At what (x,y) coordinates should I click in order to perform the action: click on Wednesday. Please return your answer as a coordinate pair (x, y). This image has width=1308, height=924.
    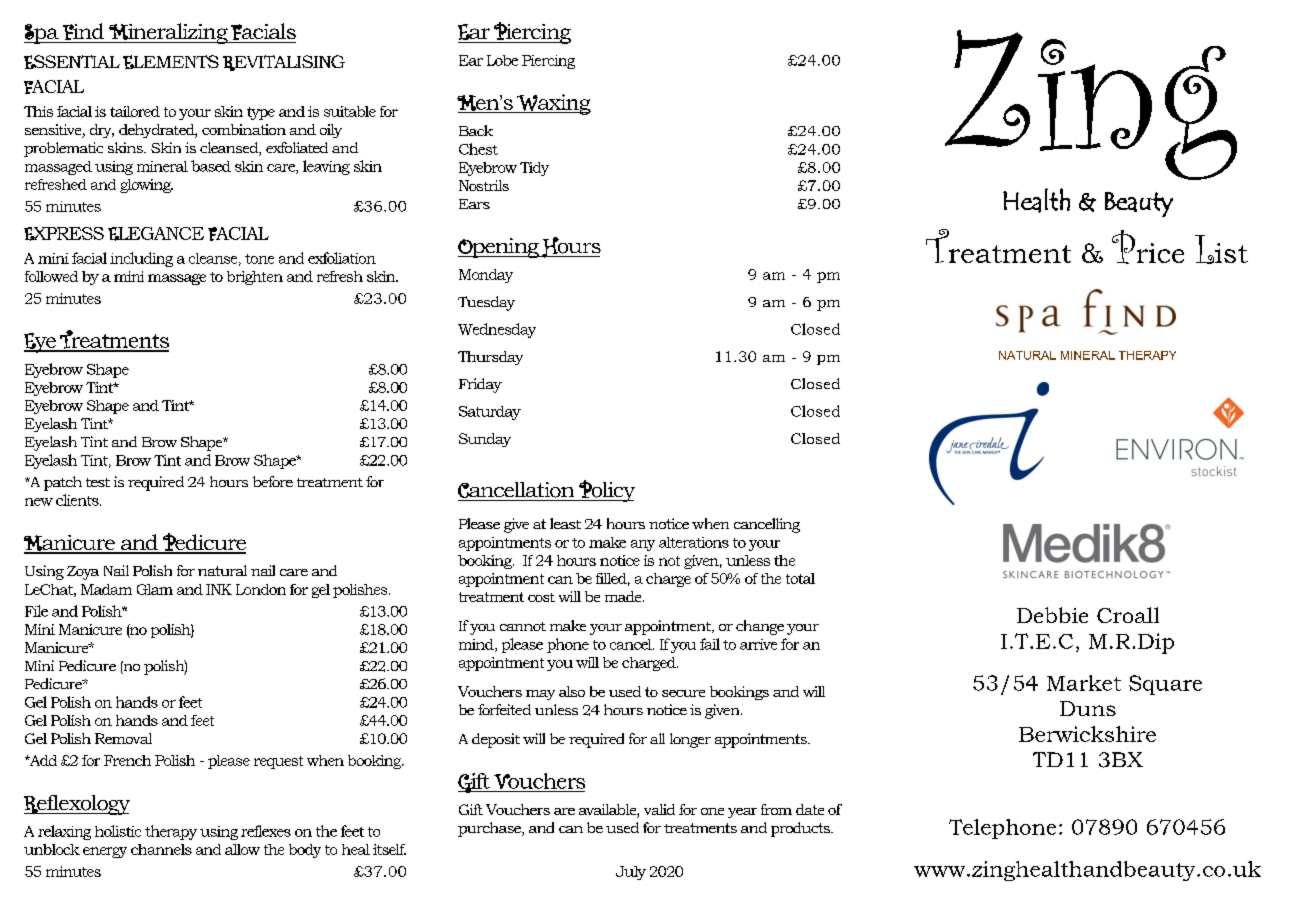
    Looking at the image, I should click on (497, 330).
